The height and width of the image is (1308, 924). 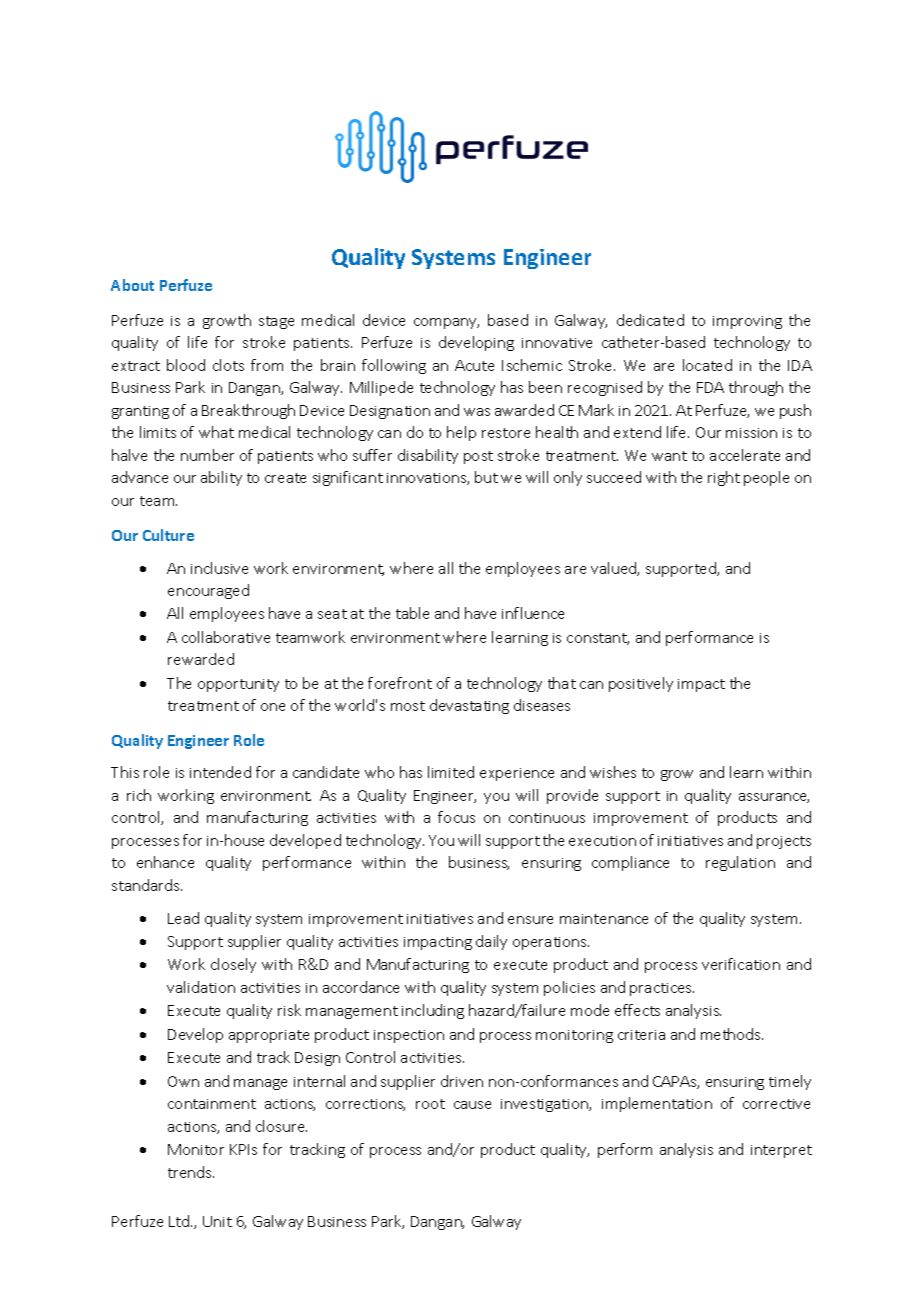 I want to click on stage, so click(x=276, y=322).
